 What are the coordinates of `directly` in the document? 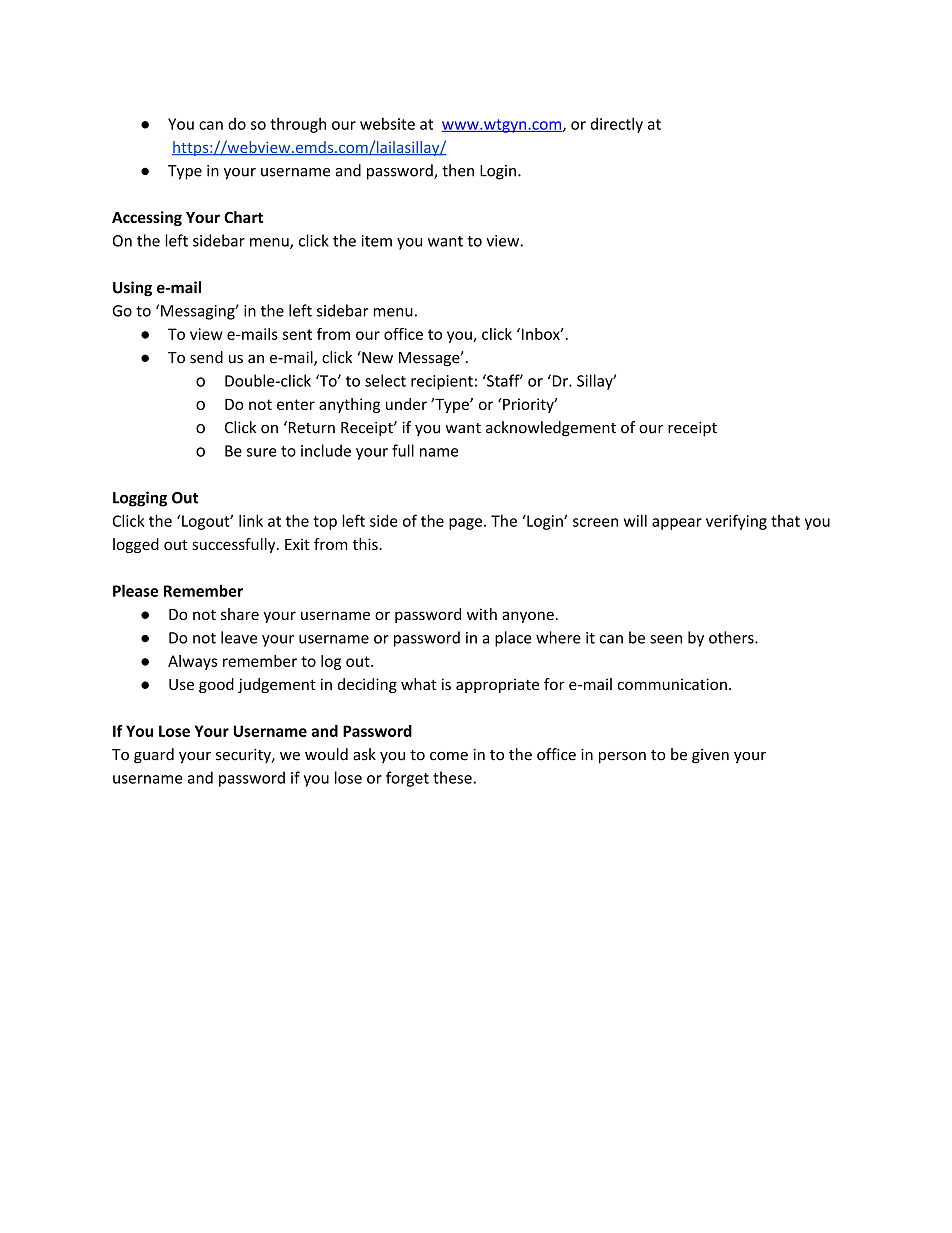 It's located at (617, 125).
